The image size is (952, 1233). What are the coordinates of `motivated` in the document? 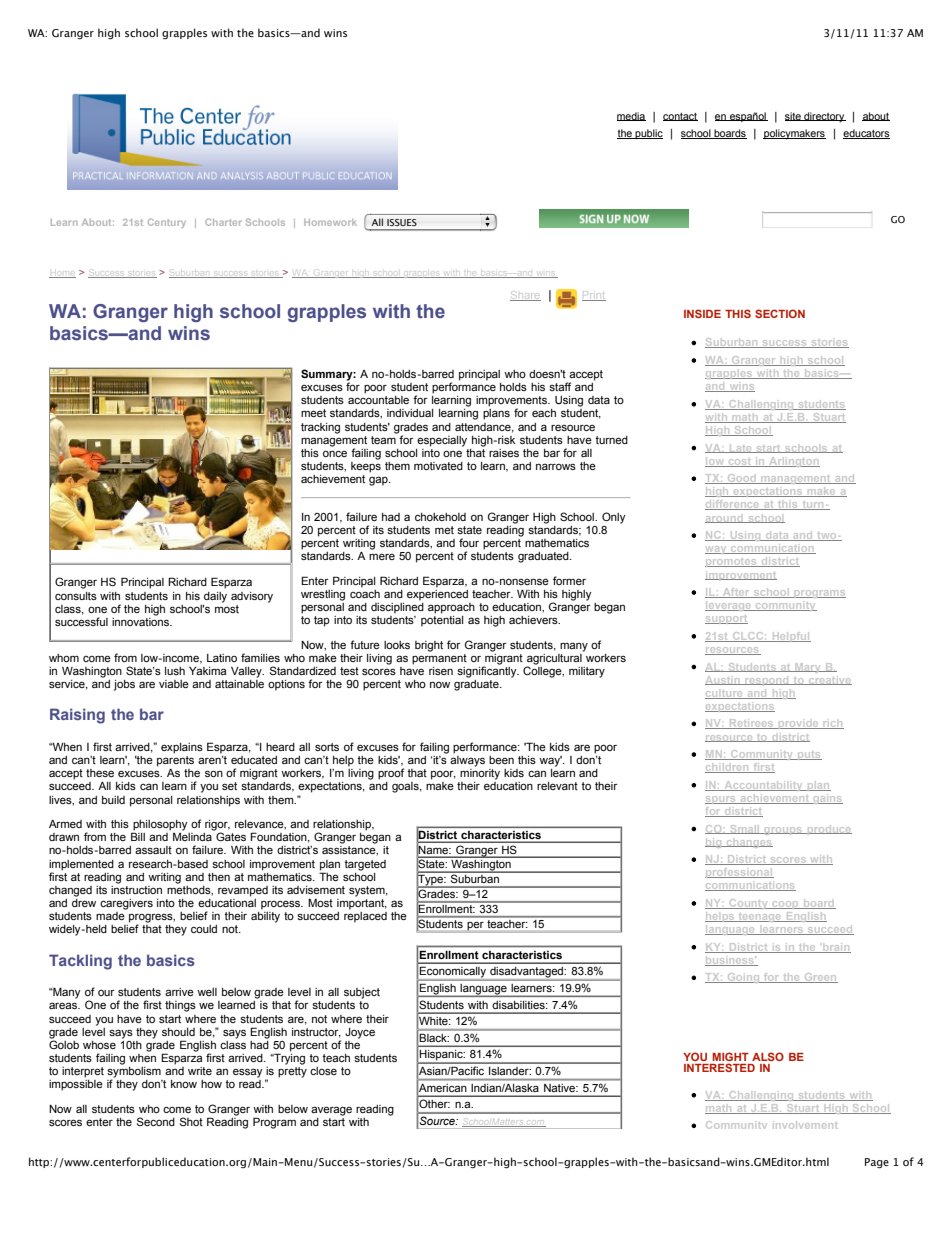 It's located at (438, 466).
